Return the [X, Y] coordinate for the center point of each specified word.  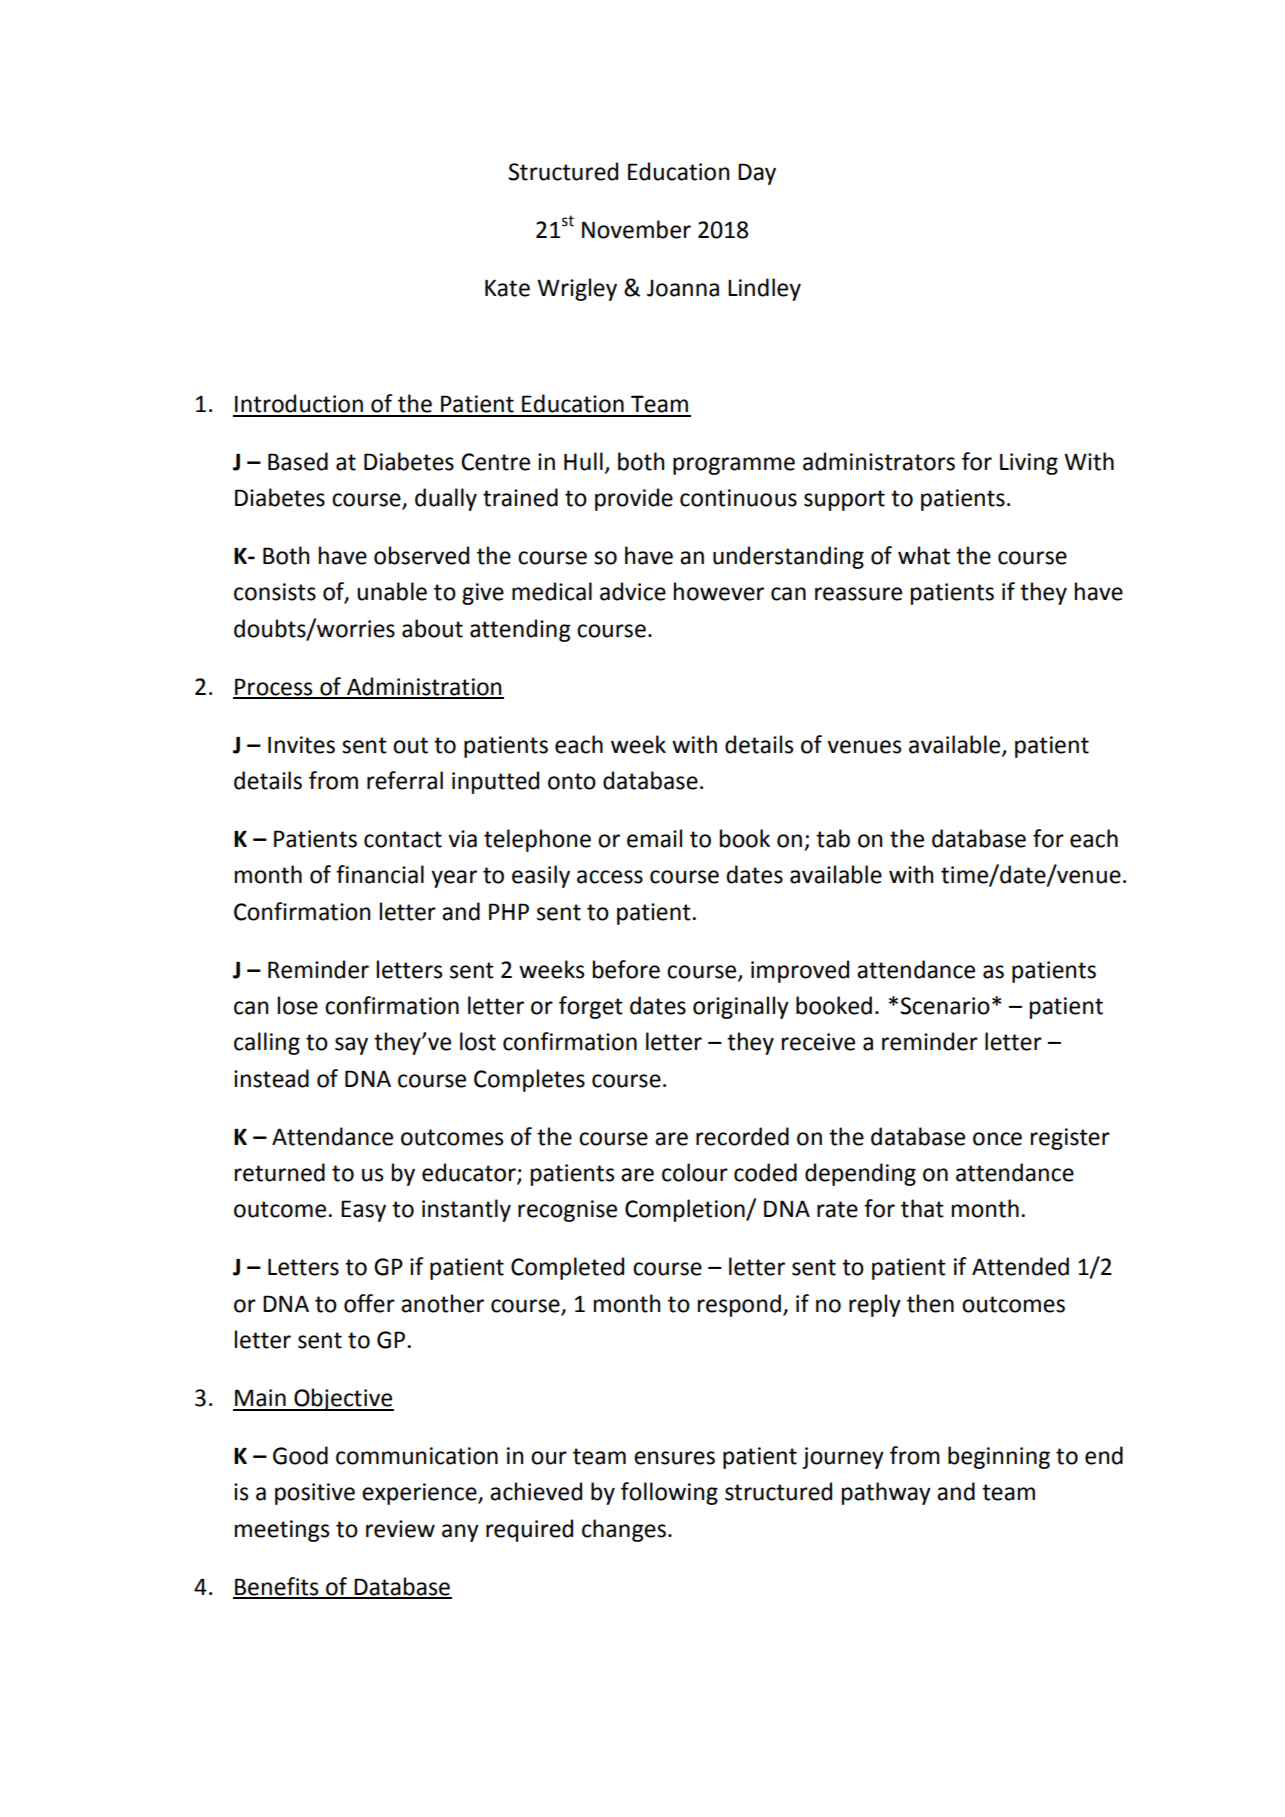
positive [315, 1494]
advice [633, 591]
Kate [507, 288]
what [924, 555]
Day [757, 174]
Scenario [945, 1006]
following [669, 1493]
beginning [999, 1457]
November [636, 229]
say [351, 1046]
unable [392, 591]
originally [741, 1007]
